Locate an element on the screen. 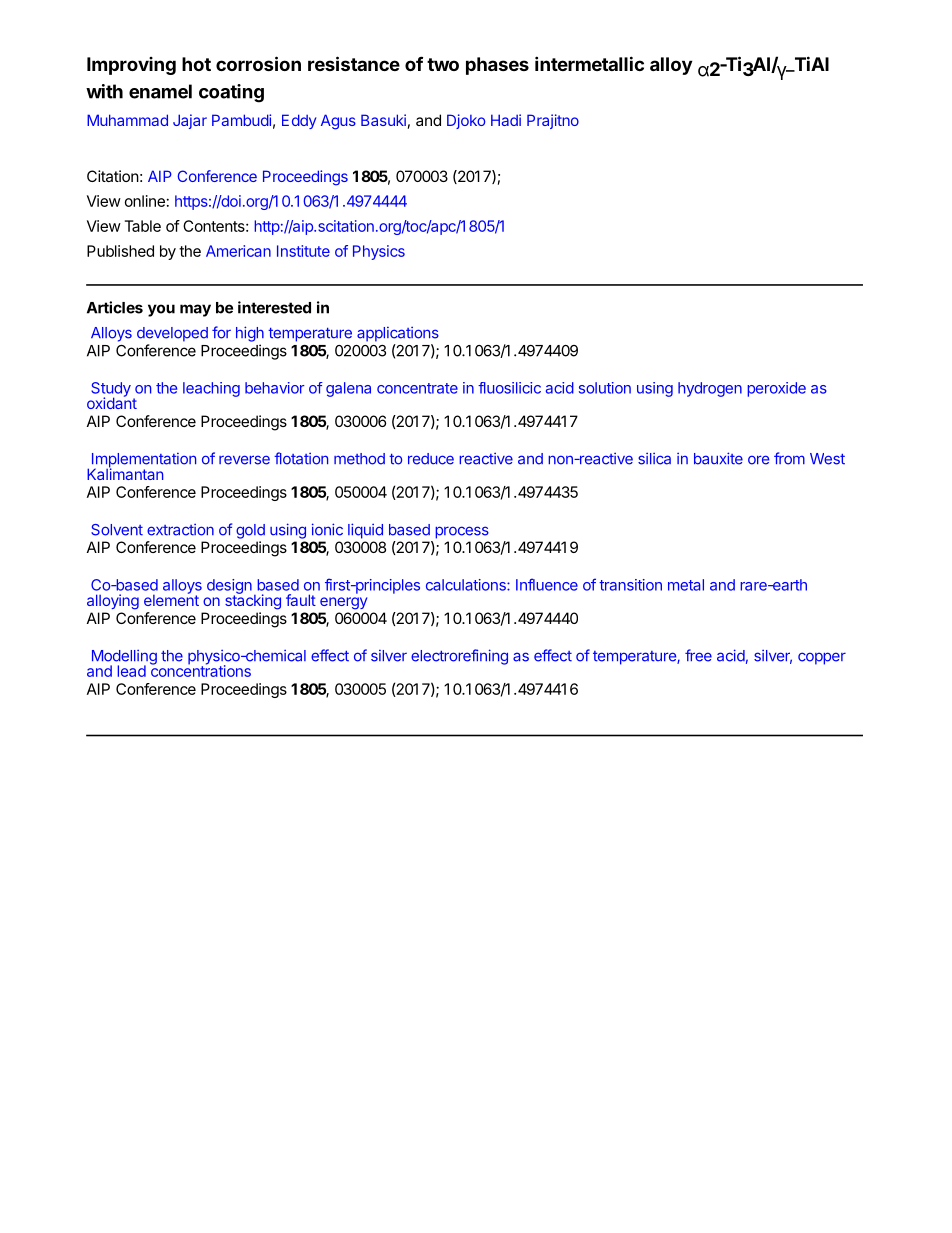 This screenshot has width=952, height=1233. Table is located at coordinates (143, 226).
